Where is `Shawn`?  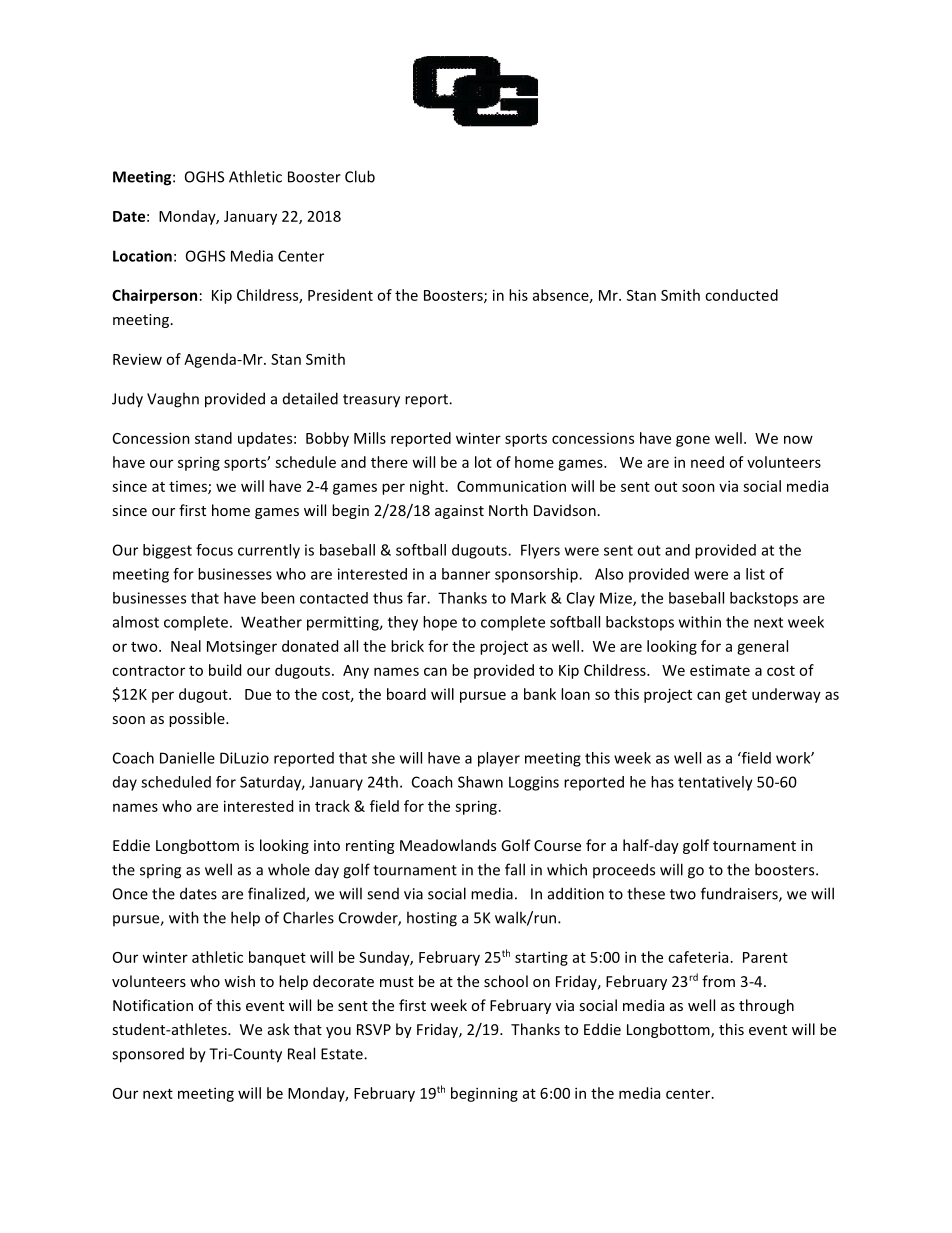
Shawn is located at coordinates (480, 782).
